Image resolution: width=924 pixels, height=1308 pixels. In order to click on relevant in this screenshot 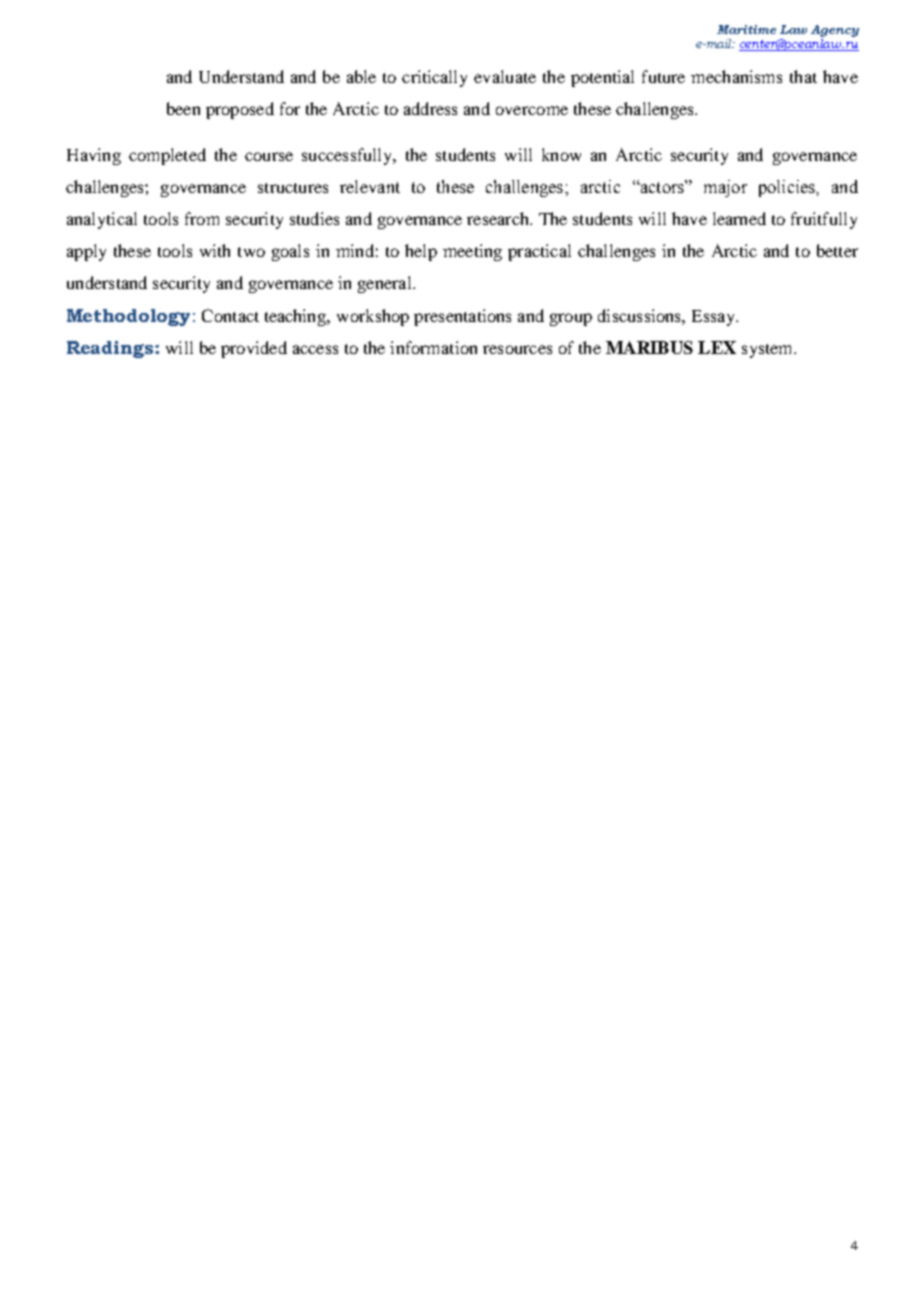, I will do `click(370, 186)`.
